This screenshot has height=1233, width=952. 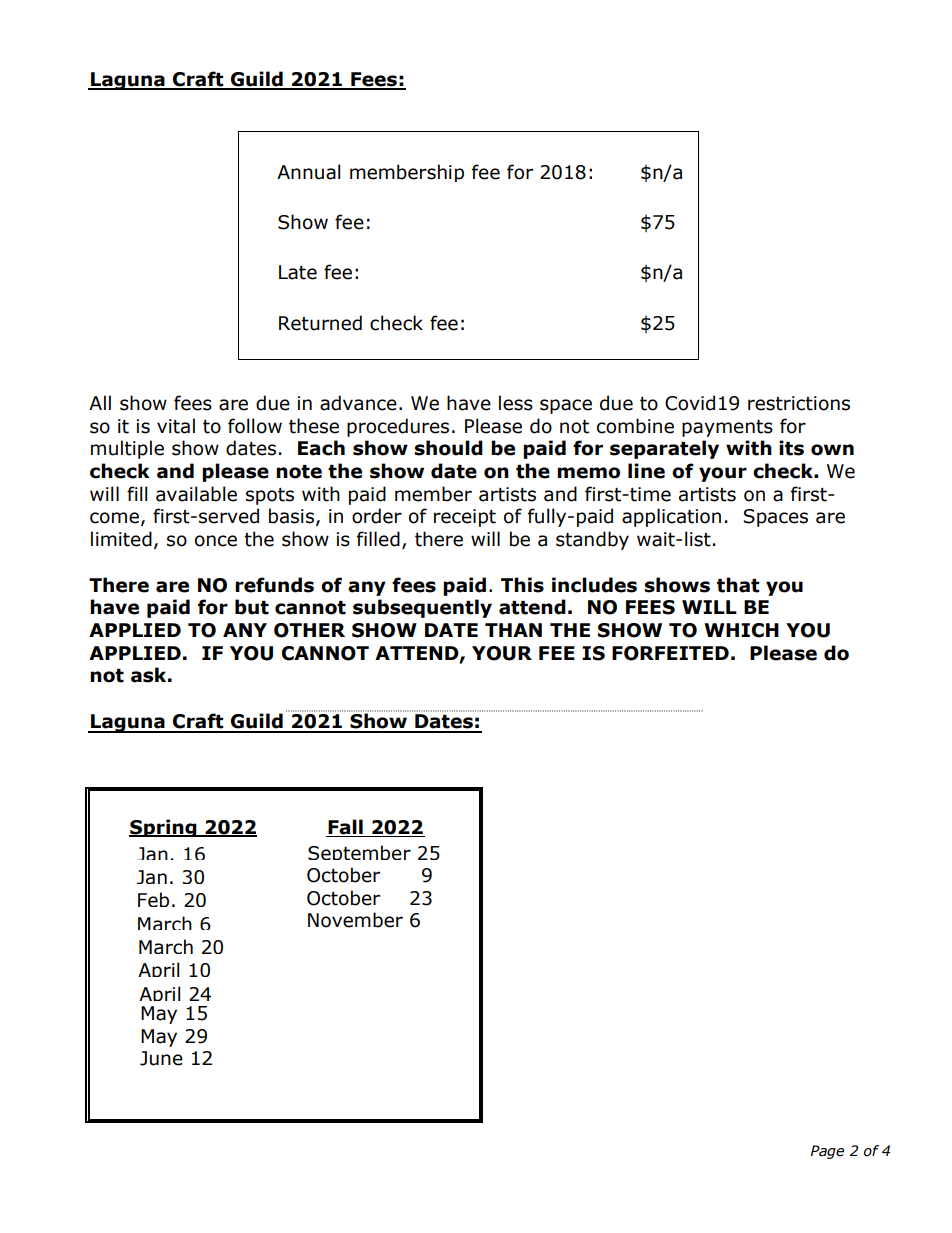 I want to click on restrictions, so click(x=799, y=403).
